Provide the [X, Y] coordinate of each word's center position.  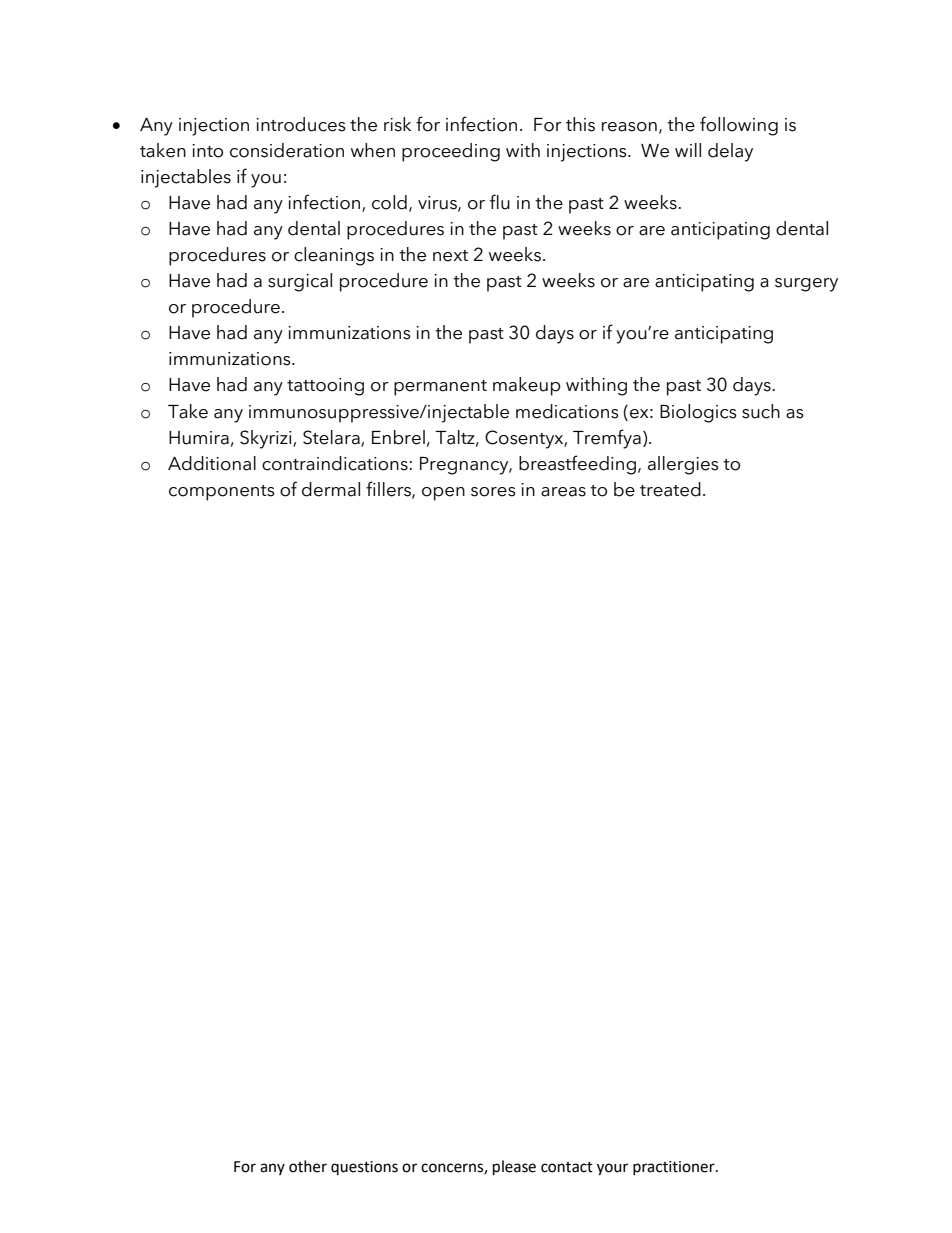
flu [500, 202]
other [308, 1166]
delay [730, 152]
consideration [287, 150]
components [222, 493]
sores [493, 492]
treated [670, 489]
